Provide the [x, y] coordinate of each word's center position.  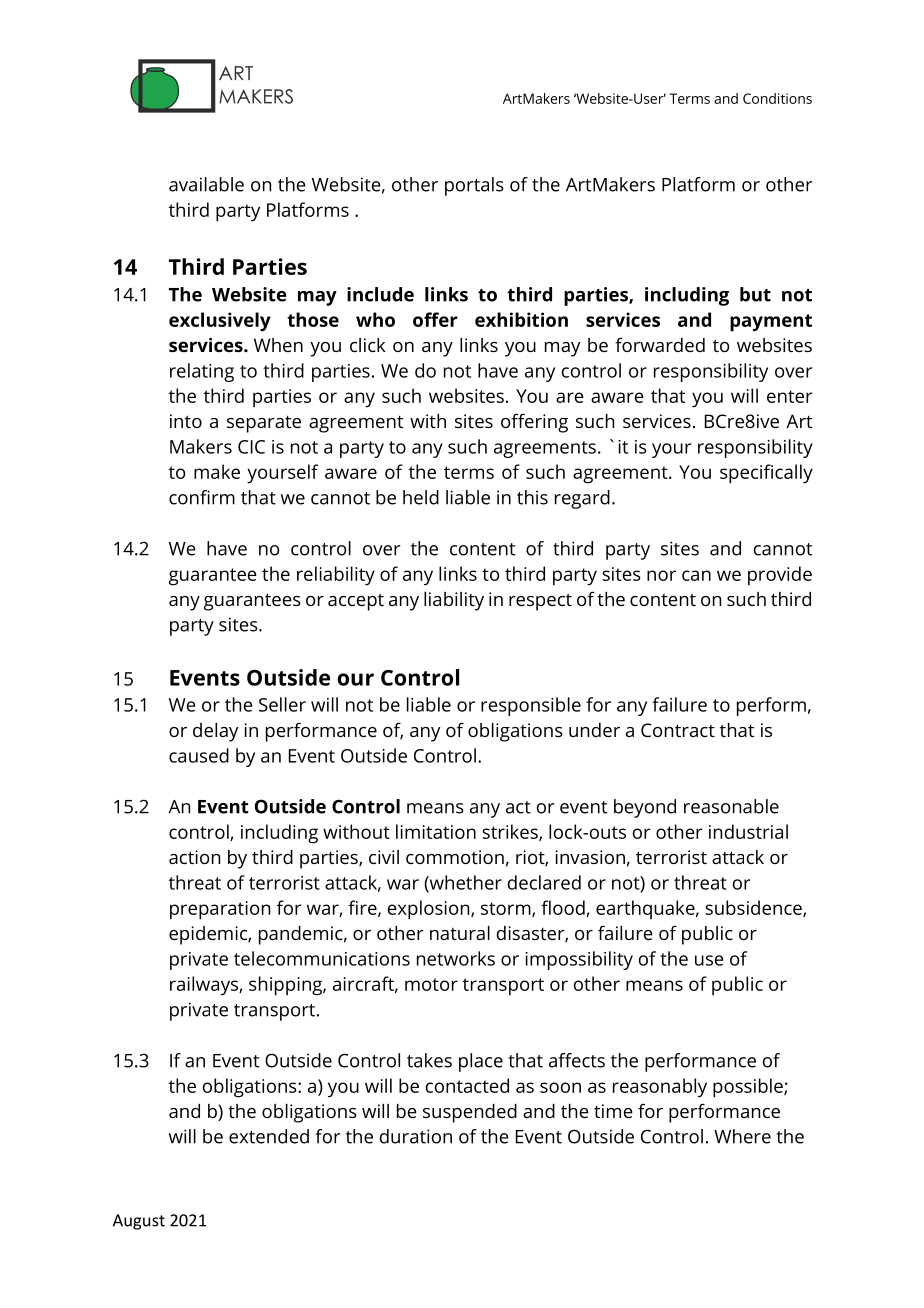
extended [269, 1136]
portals [474, 186]
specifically [766, 474]
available [206, 184]
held [421, 497]
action [194, 857]
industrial [748, 831]
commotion [455, 857]
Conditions [777, 98]
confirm [202, 497]
